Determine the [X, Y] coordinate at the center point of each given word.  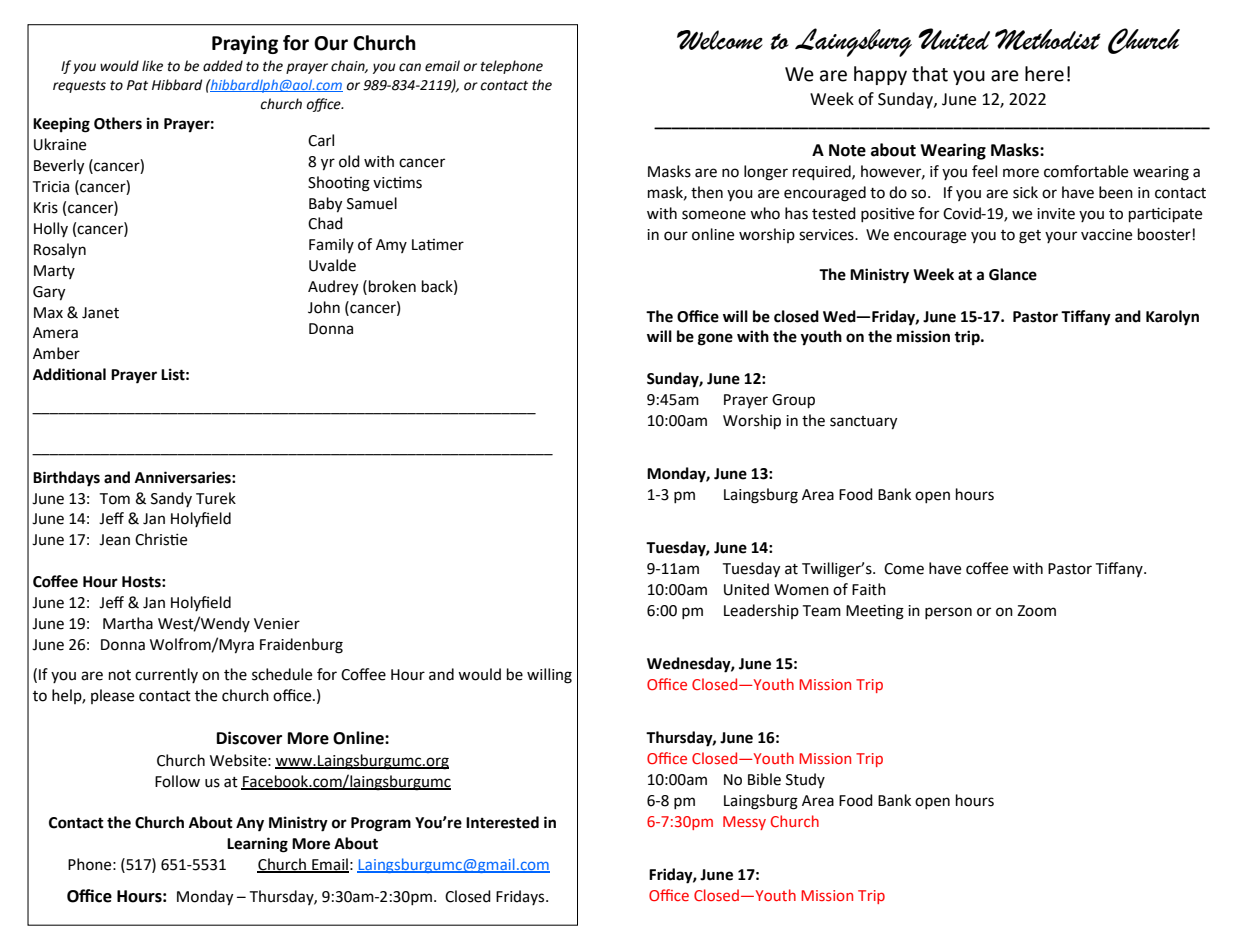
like [152, 66]
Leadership [761, 611]
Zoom [1036, 611]
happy [880, 75]
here [1044, 74]
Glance [1013, 274]
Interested [502, 822]
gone [715, 339]
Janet [100, 313]
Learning [257, 845]
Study [805, 780]
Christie [161, 539]
